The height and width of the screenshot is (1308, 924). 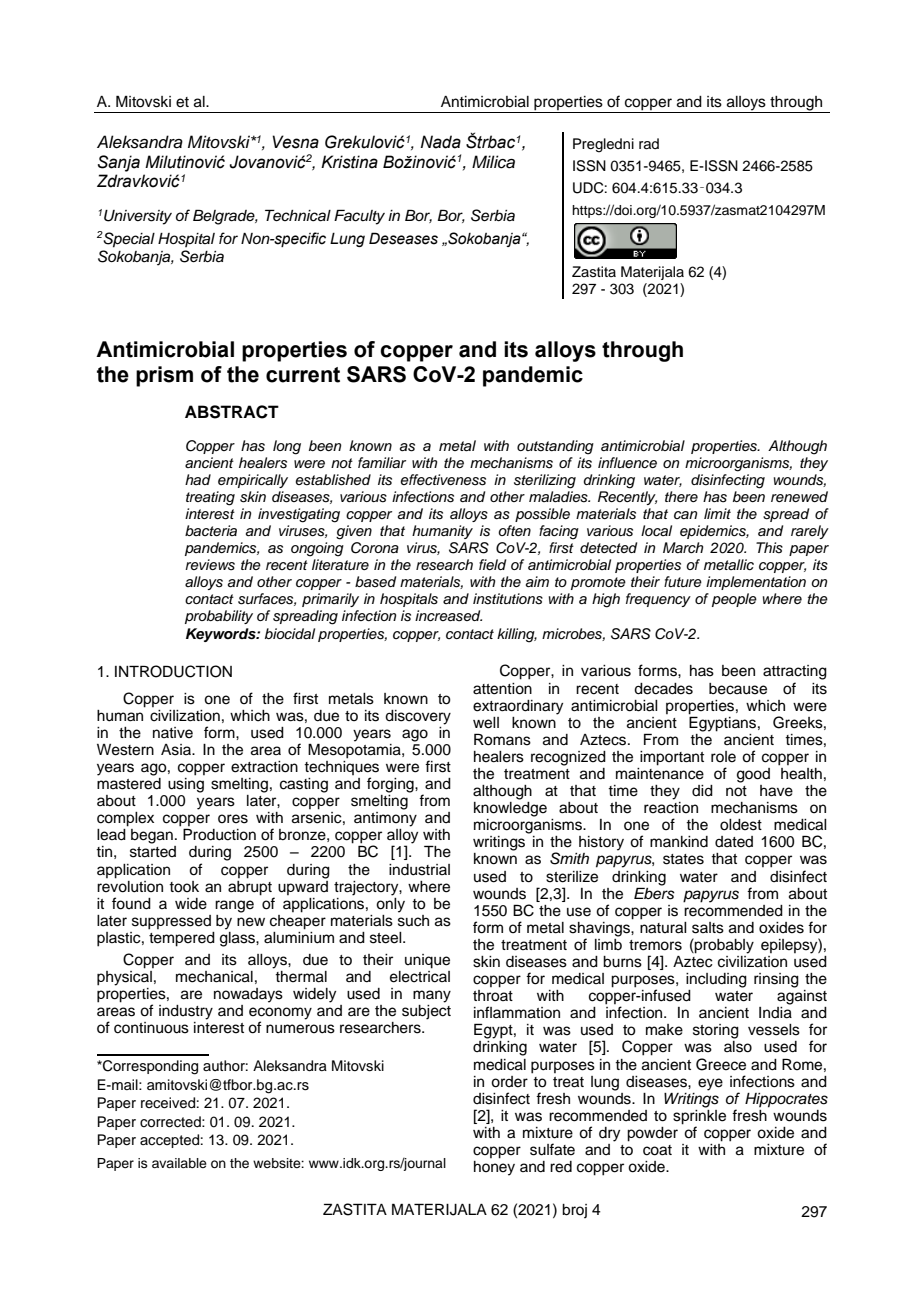 I want to click on INTRODUCTION, so click(x=173, y=671).
